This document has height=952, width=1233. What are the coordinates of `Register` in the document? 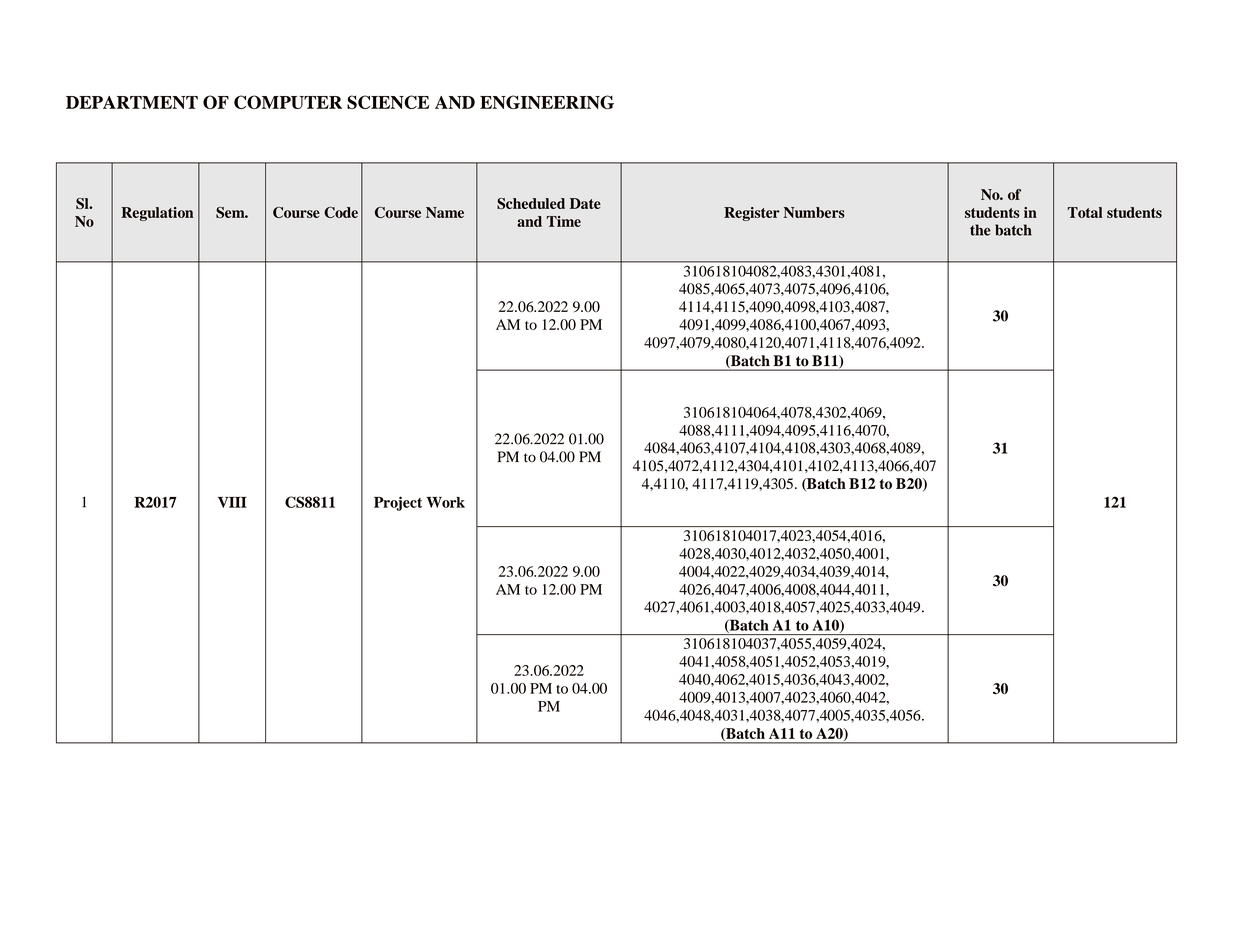 It's located at (752, 214).
